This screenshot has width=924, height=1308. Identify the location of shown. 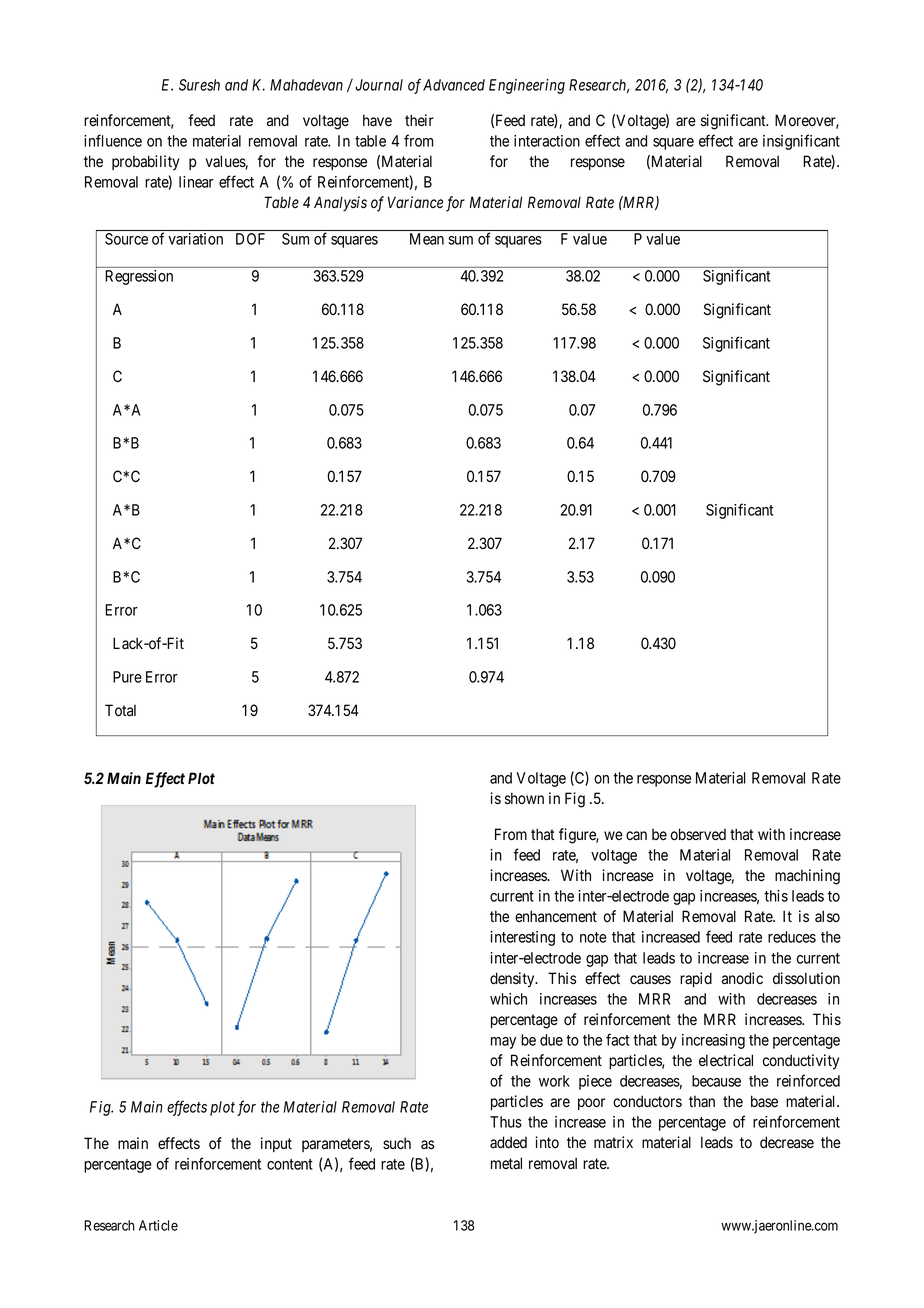
(524, 798).
